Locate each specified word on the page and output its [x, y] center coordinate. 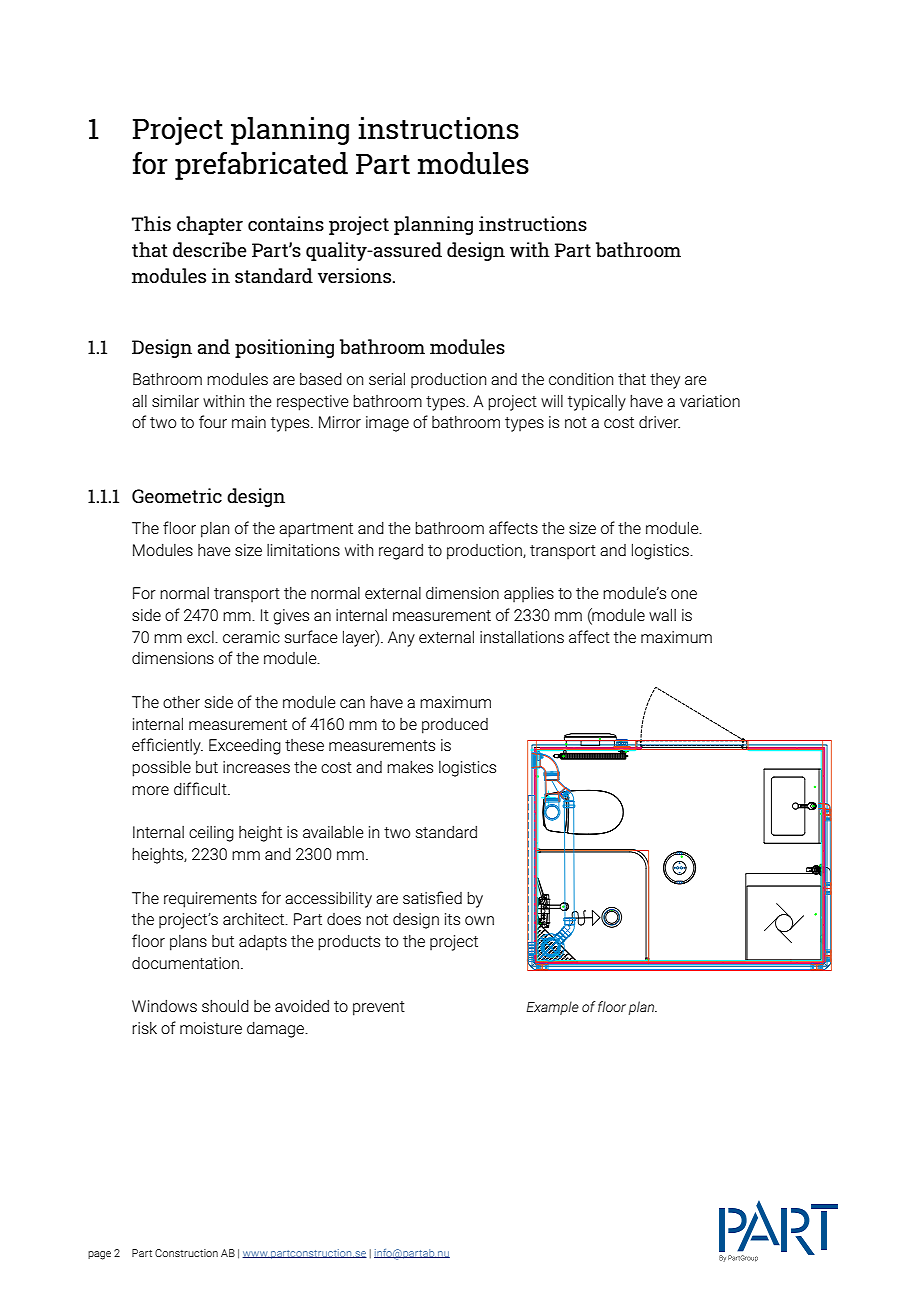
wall [662, 614]
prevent [379, 1008]
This [151, 223]
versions [356, 275]
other [181, 702]
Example [552, 1008]
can [352, 703]
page [99, 1255]
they [665, 381]
